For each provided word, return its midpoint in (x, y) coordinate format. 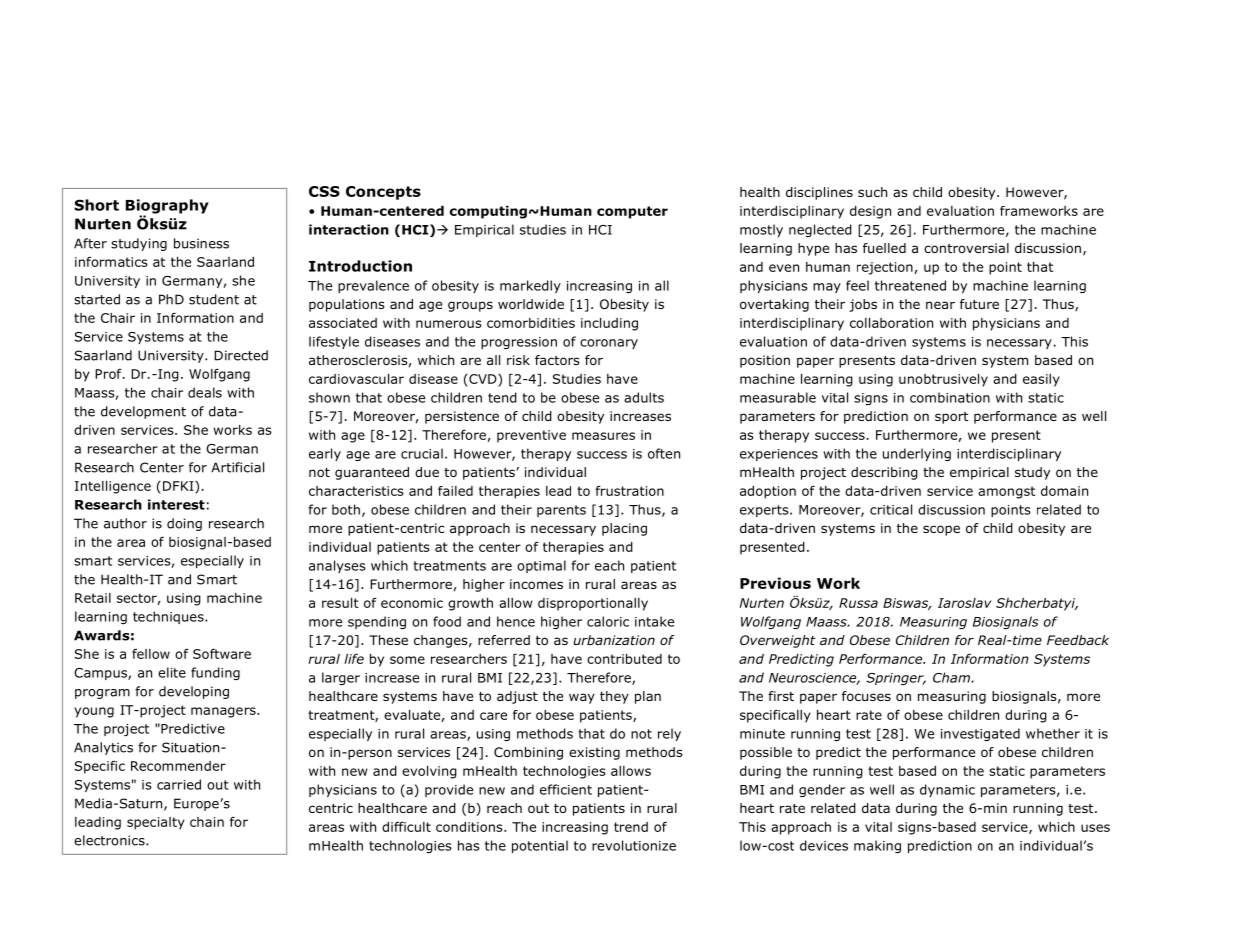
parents (561, 511)
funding (215, 673)
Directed (241, 355)
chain (207, 822)
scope (941, 530)
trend (631, 827)
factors (557, 360)
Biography (167, 207)
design (870, 212)
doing (184, 524)
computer (632, 212)
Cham (952, 677)
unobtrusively (943, 380)
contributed (624, 659)
